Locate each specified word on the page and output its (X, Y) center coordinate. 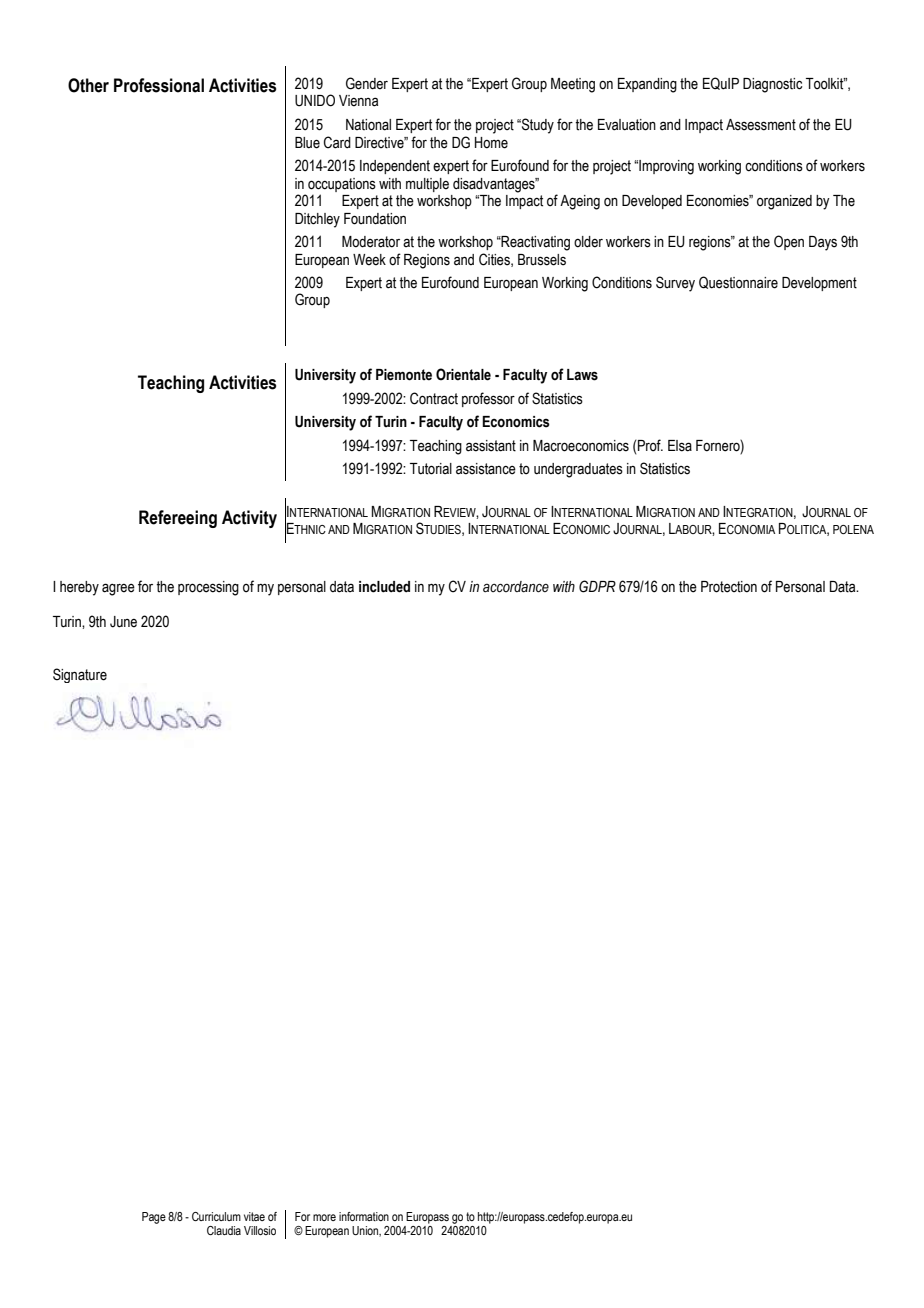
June (123, 622)
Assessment (761, 125)
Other (88, 85)
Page (154, 1218)
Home (491, 143)
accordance (516, 587)
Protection (729, 587)
